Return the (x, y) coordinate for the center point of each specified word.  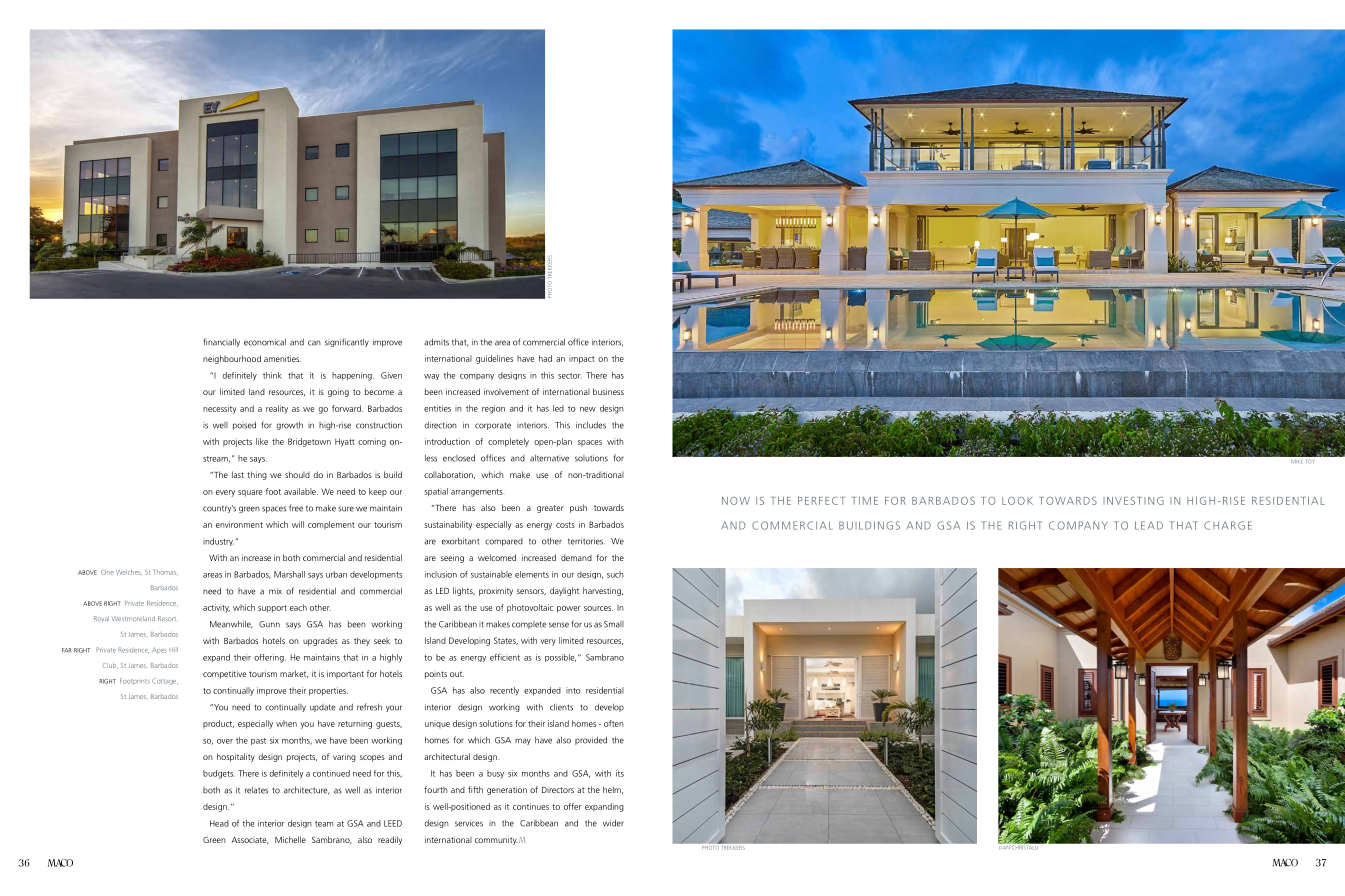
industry (218, 542)
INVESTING (1133, 501)
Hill (173, 649)
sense (559, 625)
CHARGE (1228, 525)
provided (591, 740)
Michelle (290, 839)
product (218, 724)
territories (586, 541)
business (608, 391)
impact (582, 359)
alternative (549, 458)
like (262, 441)
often (614, 723)
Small (614, 624)
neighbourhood (232, 359)
